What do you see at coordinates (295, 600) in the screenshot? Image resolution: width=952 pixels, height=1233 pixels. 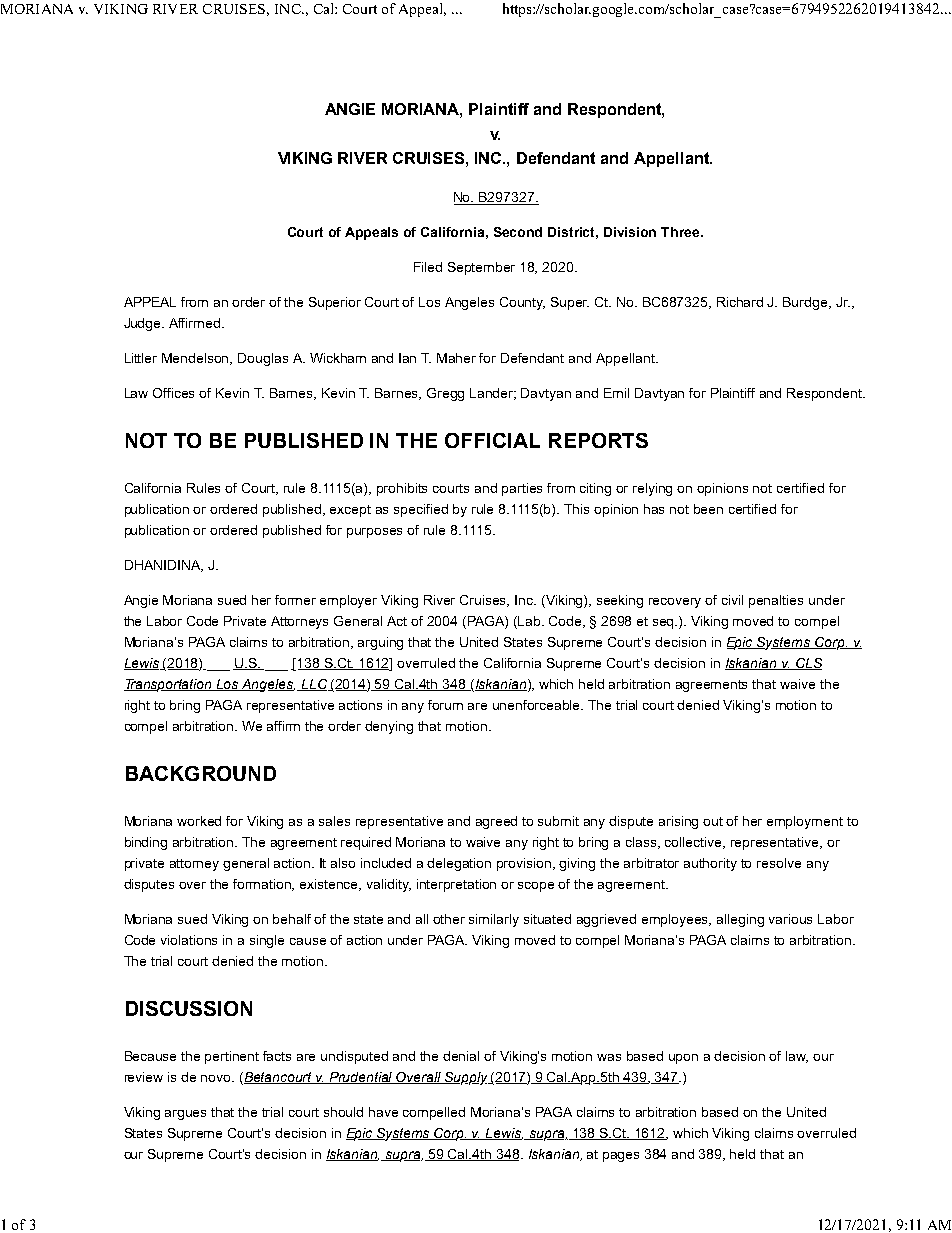 I see `former` at bounding box center [295, 600].
